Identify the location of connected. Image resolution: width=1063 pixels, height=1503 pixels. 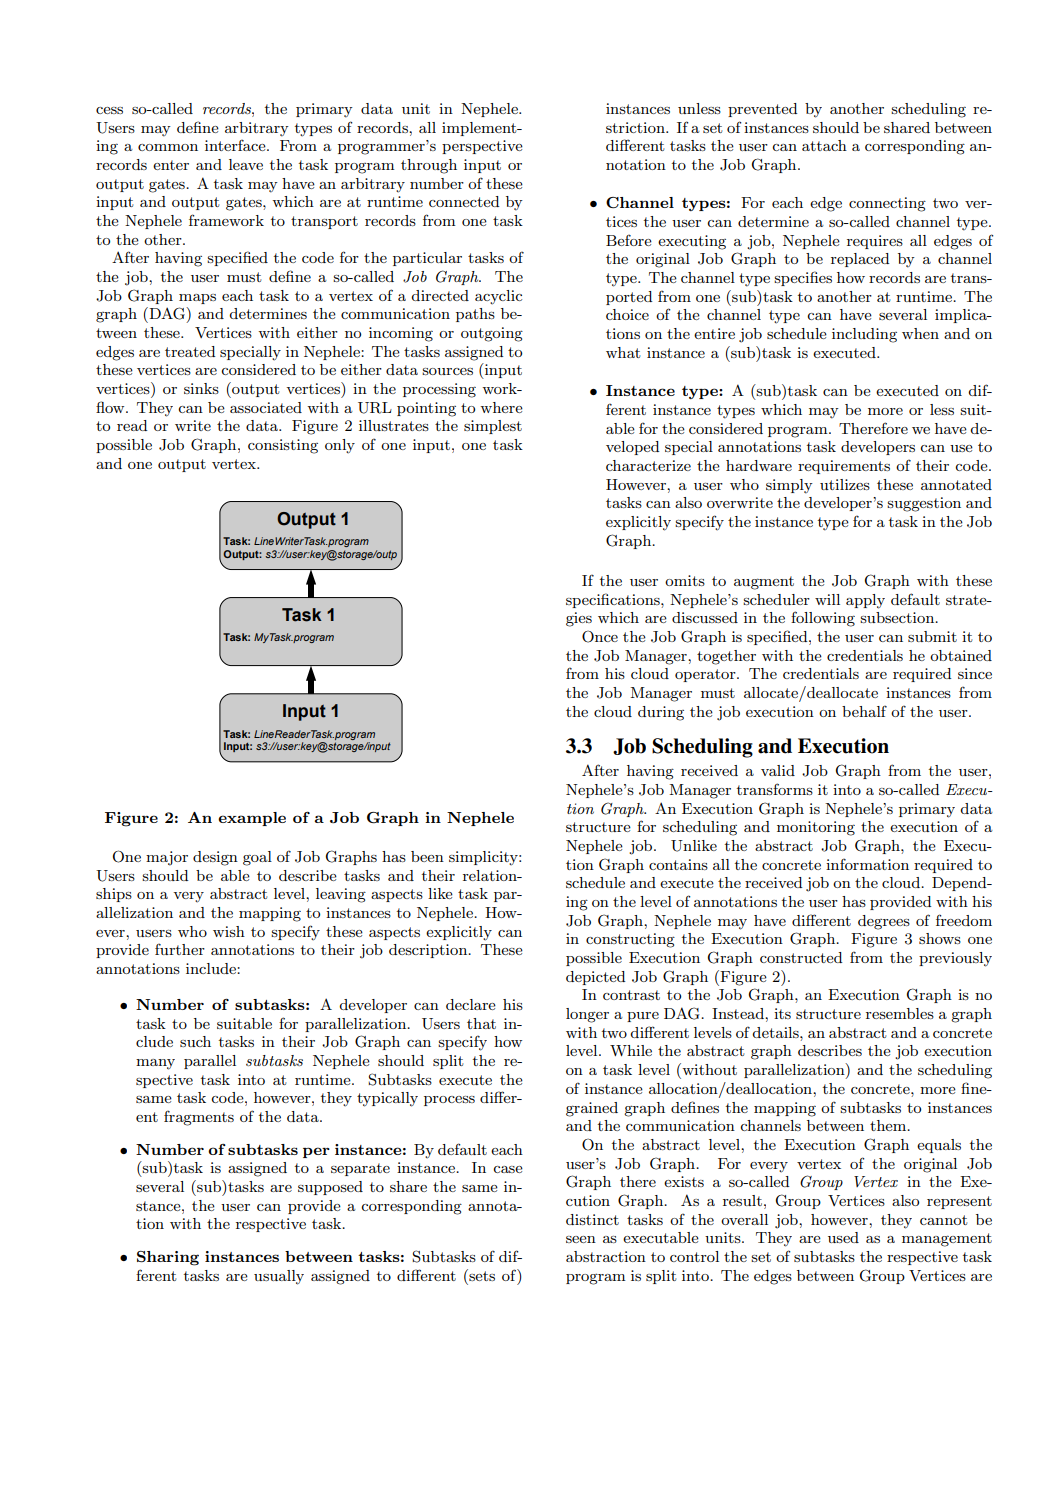
(464, 201).
